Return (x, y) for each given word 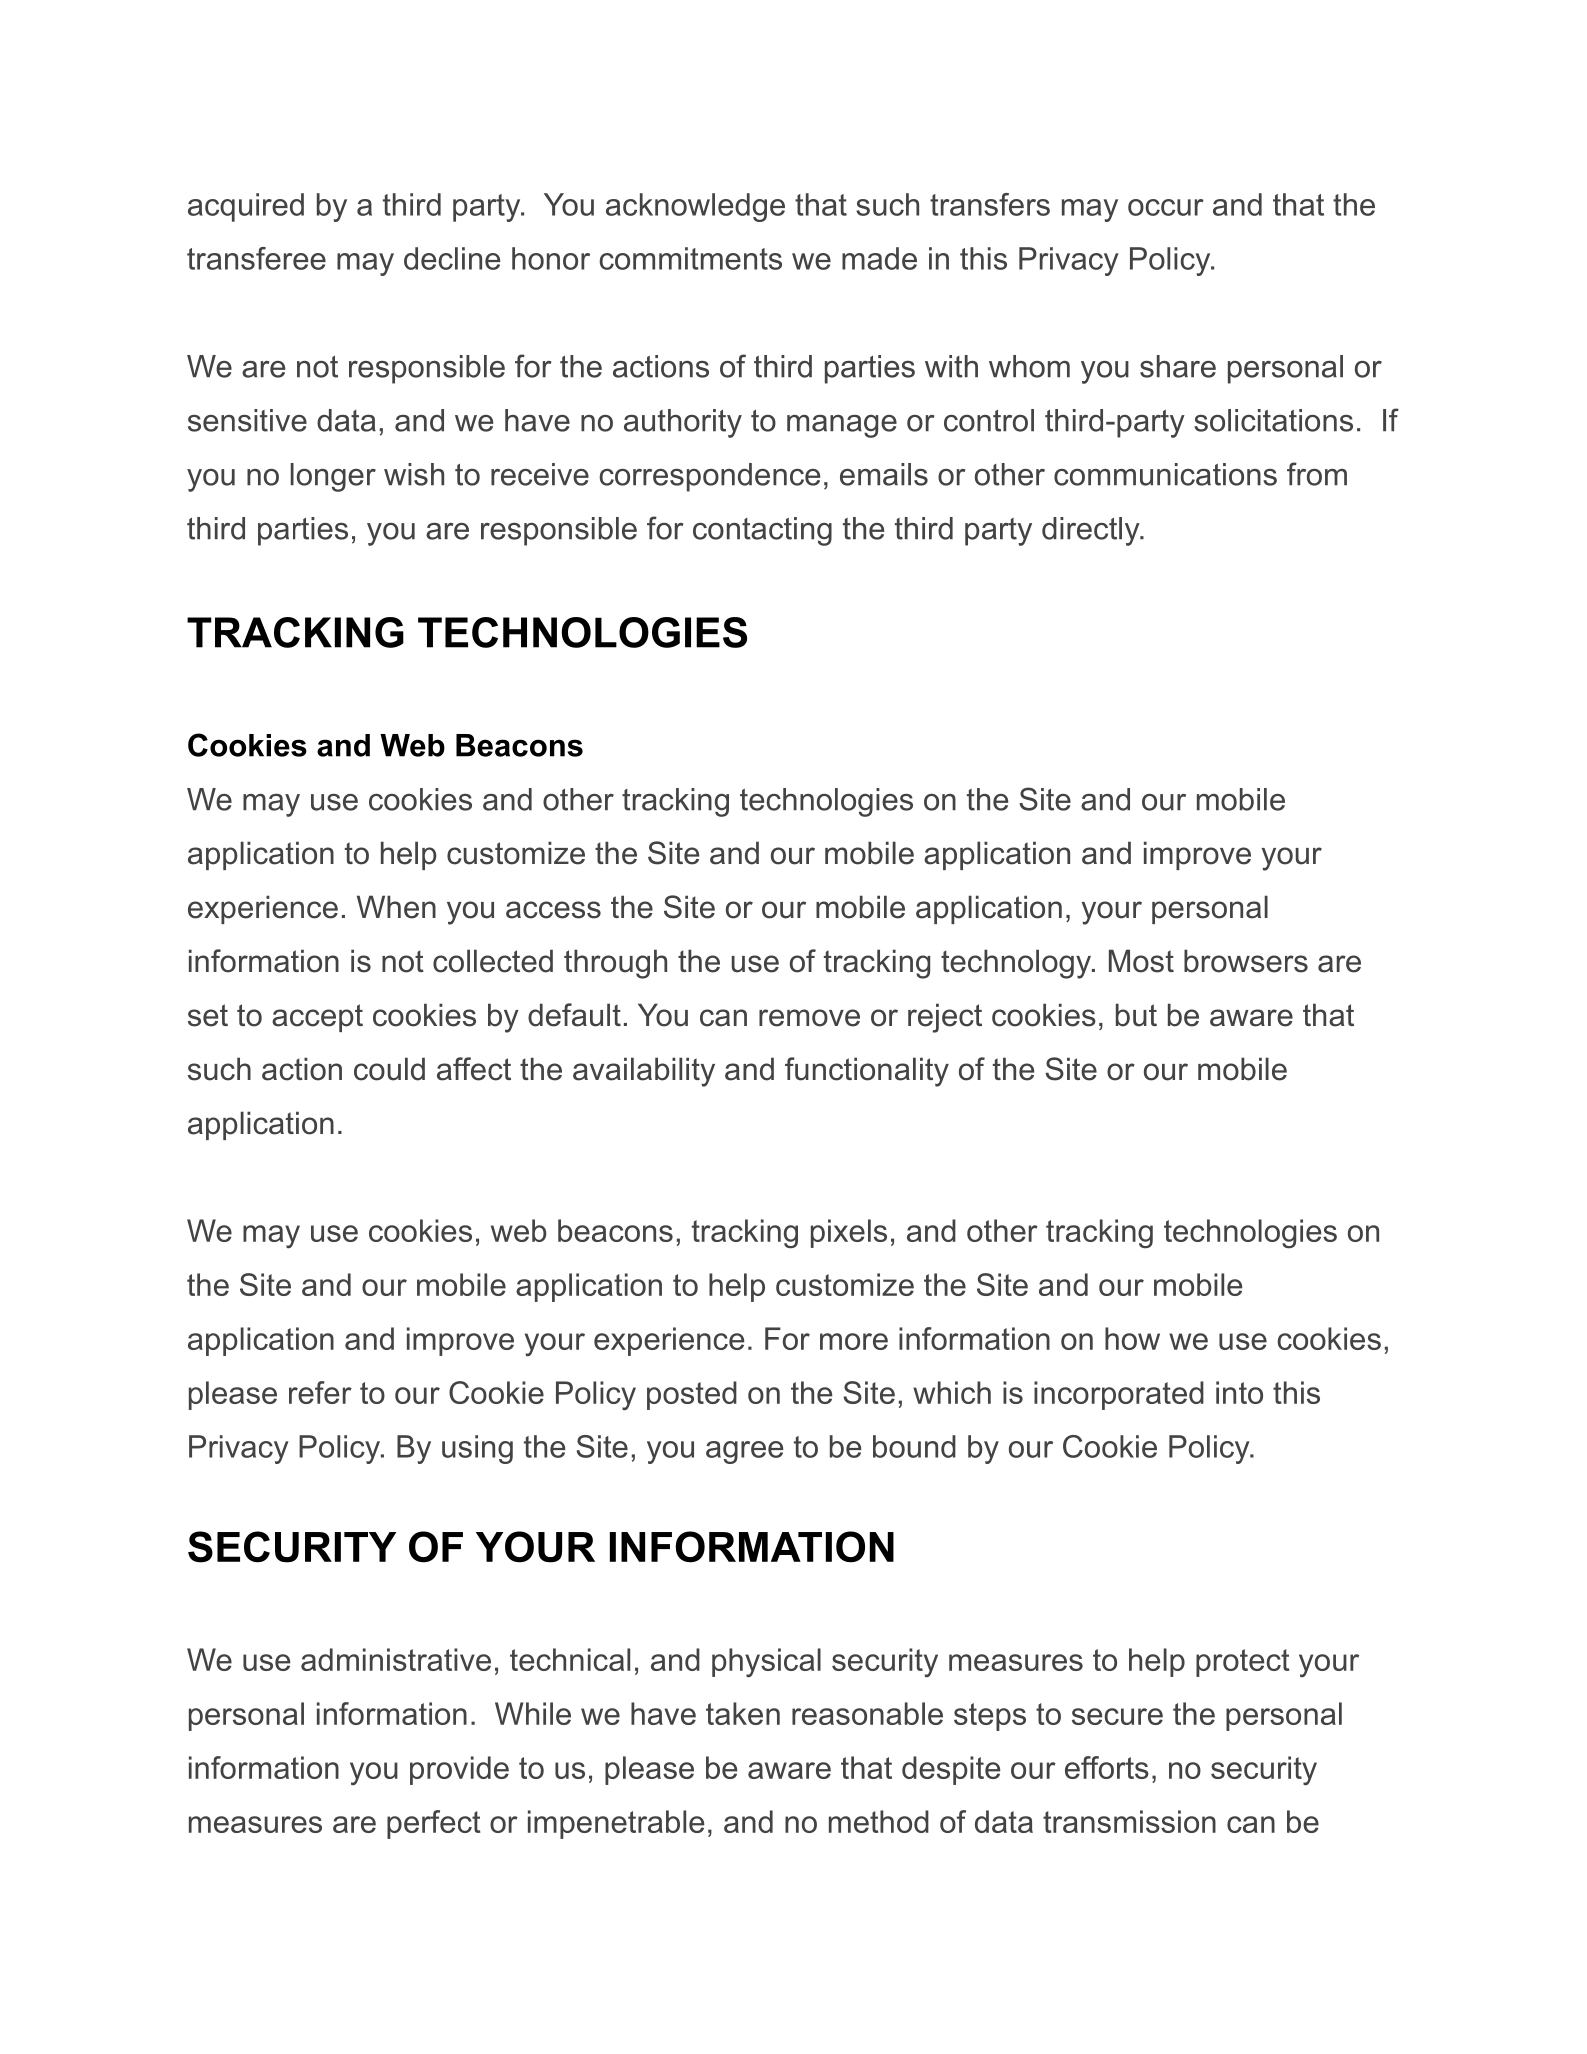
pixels (849, 1233)
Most (1141, 961)
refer (320, 1392)
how (1132, 1338)
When (396, 907)
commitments (690, 258)
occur (1166, 207)
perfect (434, 1824)
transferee (256, 258)
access (553, 910)
